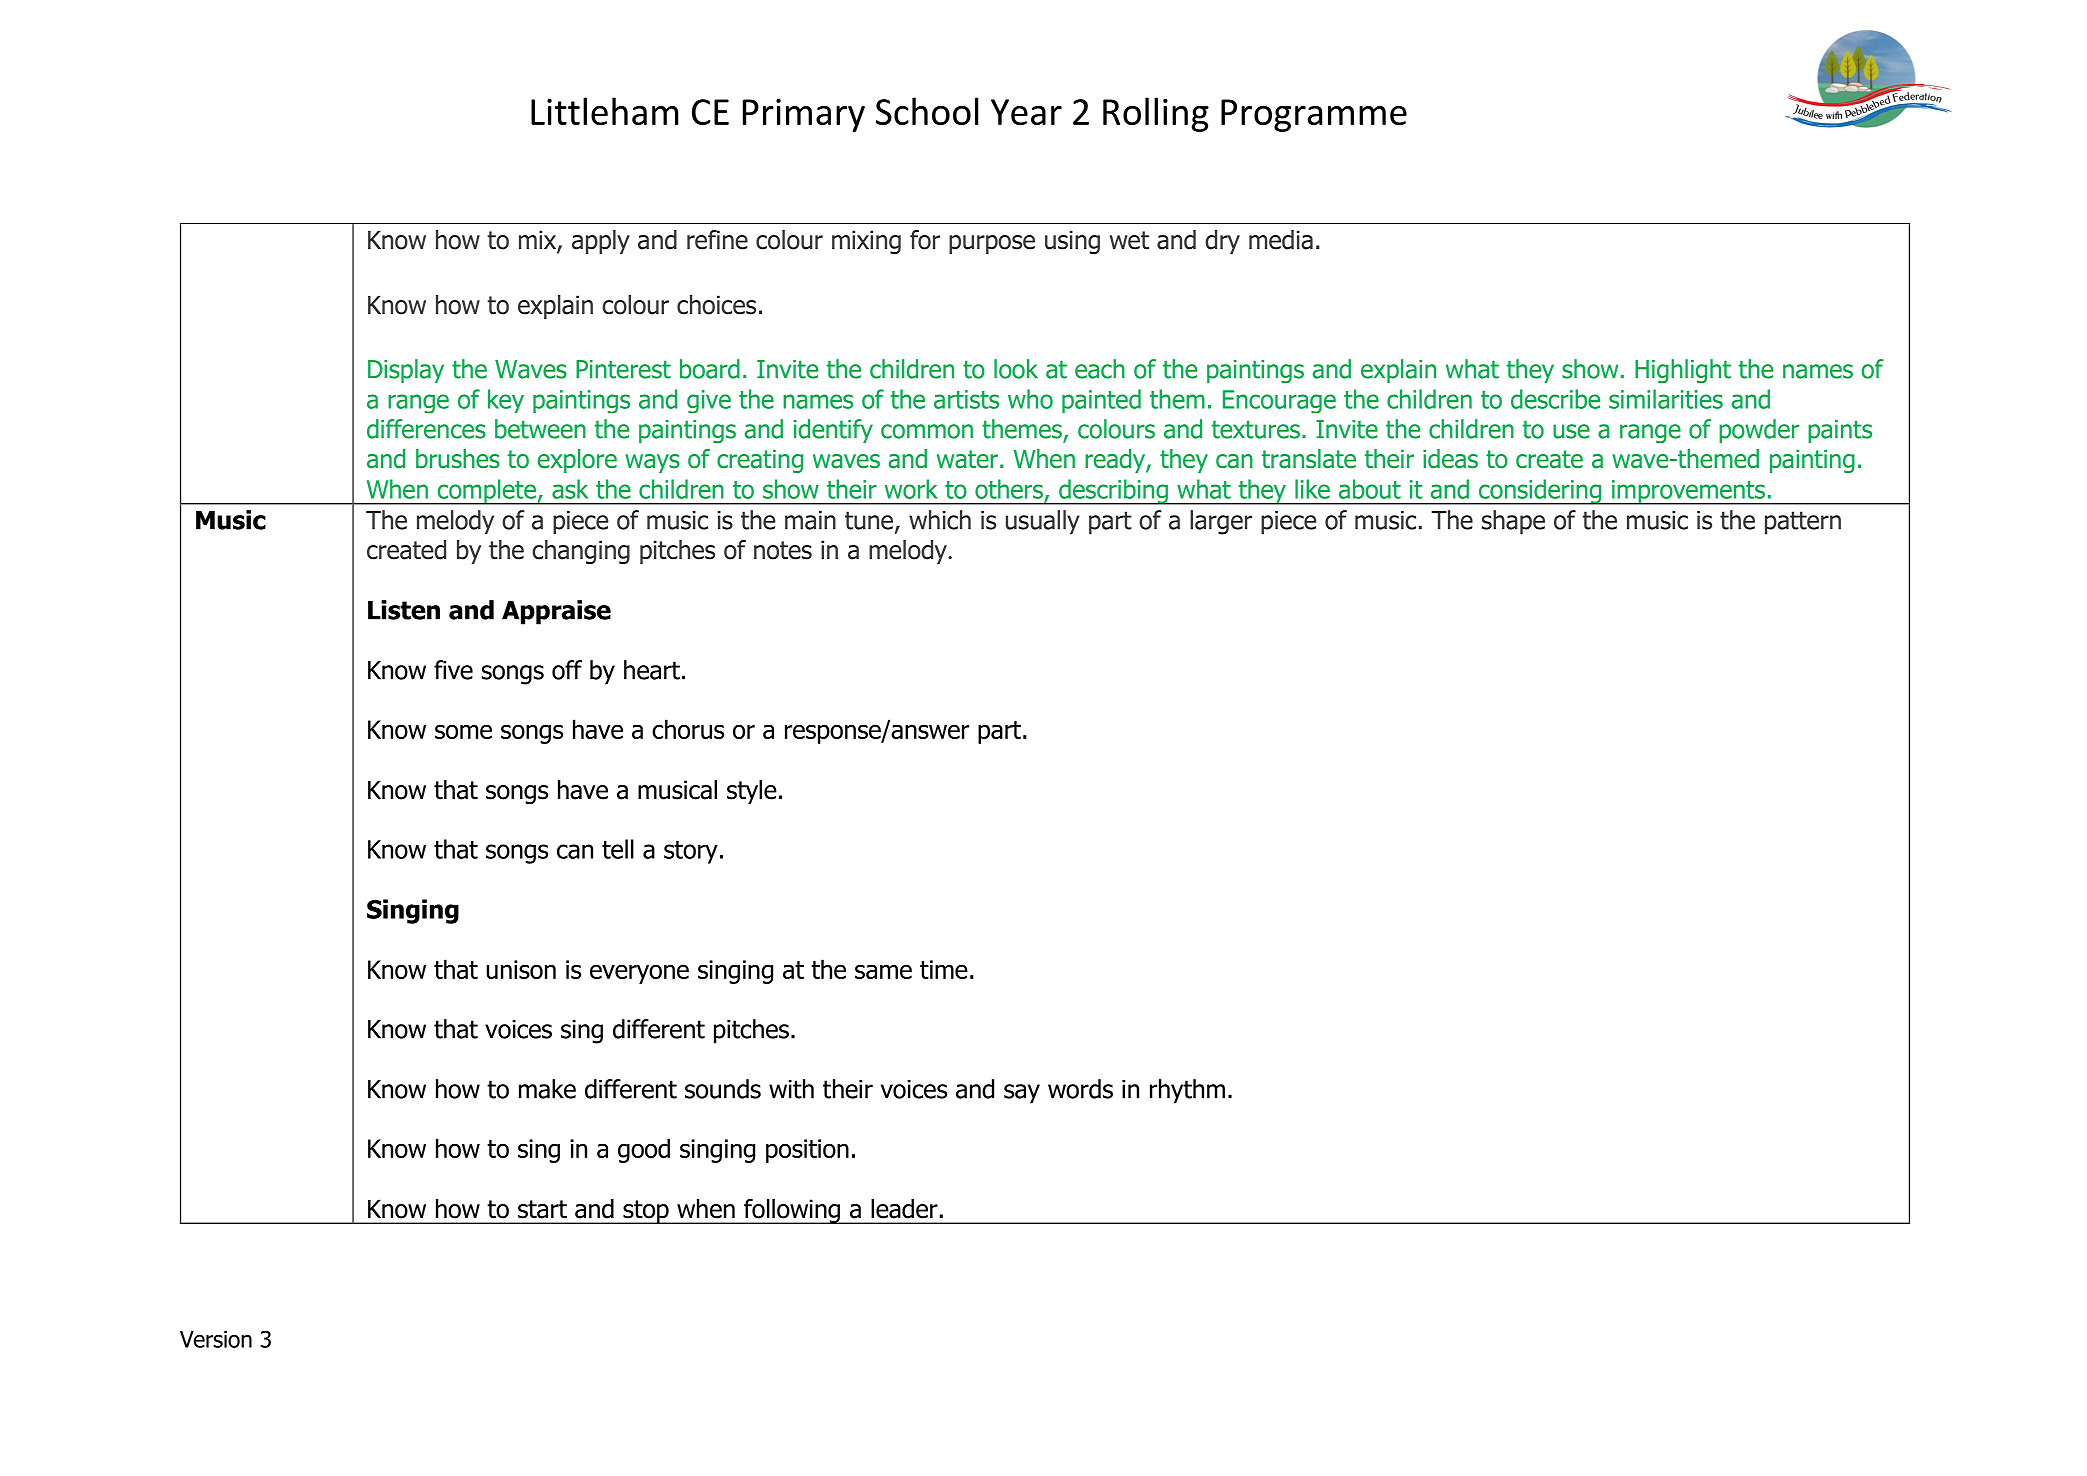 This screenshot has height=1476, width=2087. Describe the element at coordinates (1187, 1091) in the screenshot. I see `rhythm` at that location.
